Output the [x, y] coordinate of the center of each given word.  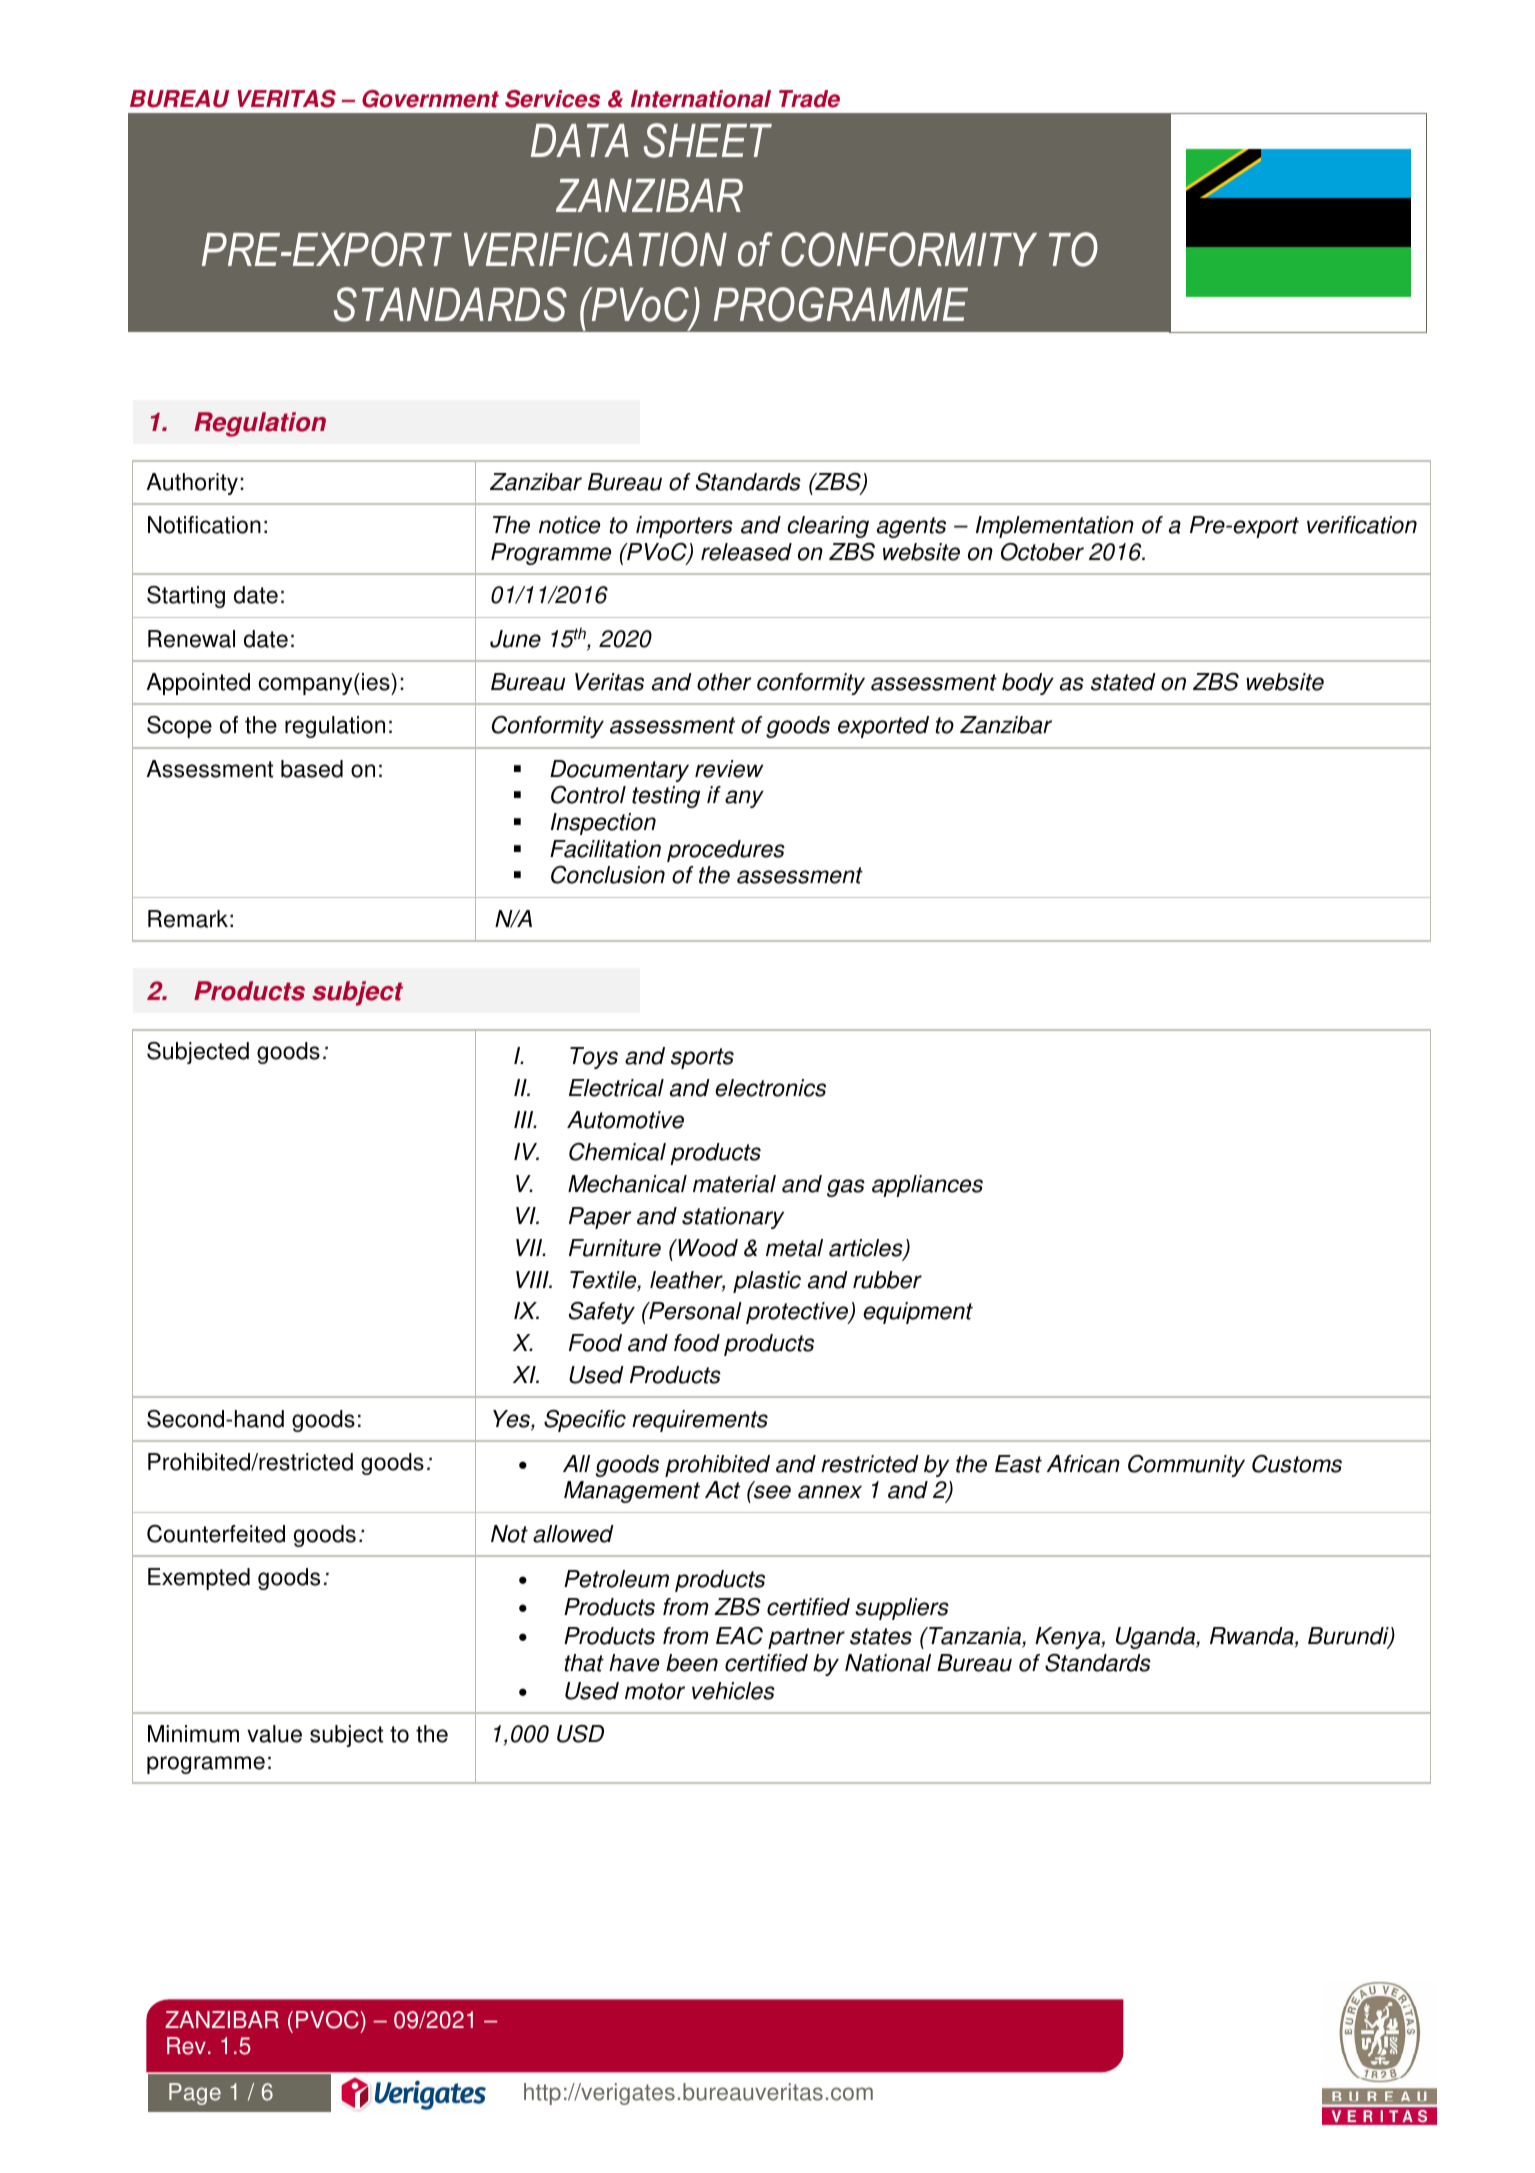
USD [580, 1734]
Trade [809, 99]
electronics [770, 1088]
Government [430, 99]
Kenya [1069, 1638]
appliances [927, 1186]
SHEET [708, 140]
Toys [594, 1058]
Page [195, 2094]
